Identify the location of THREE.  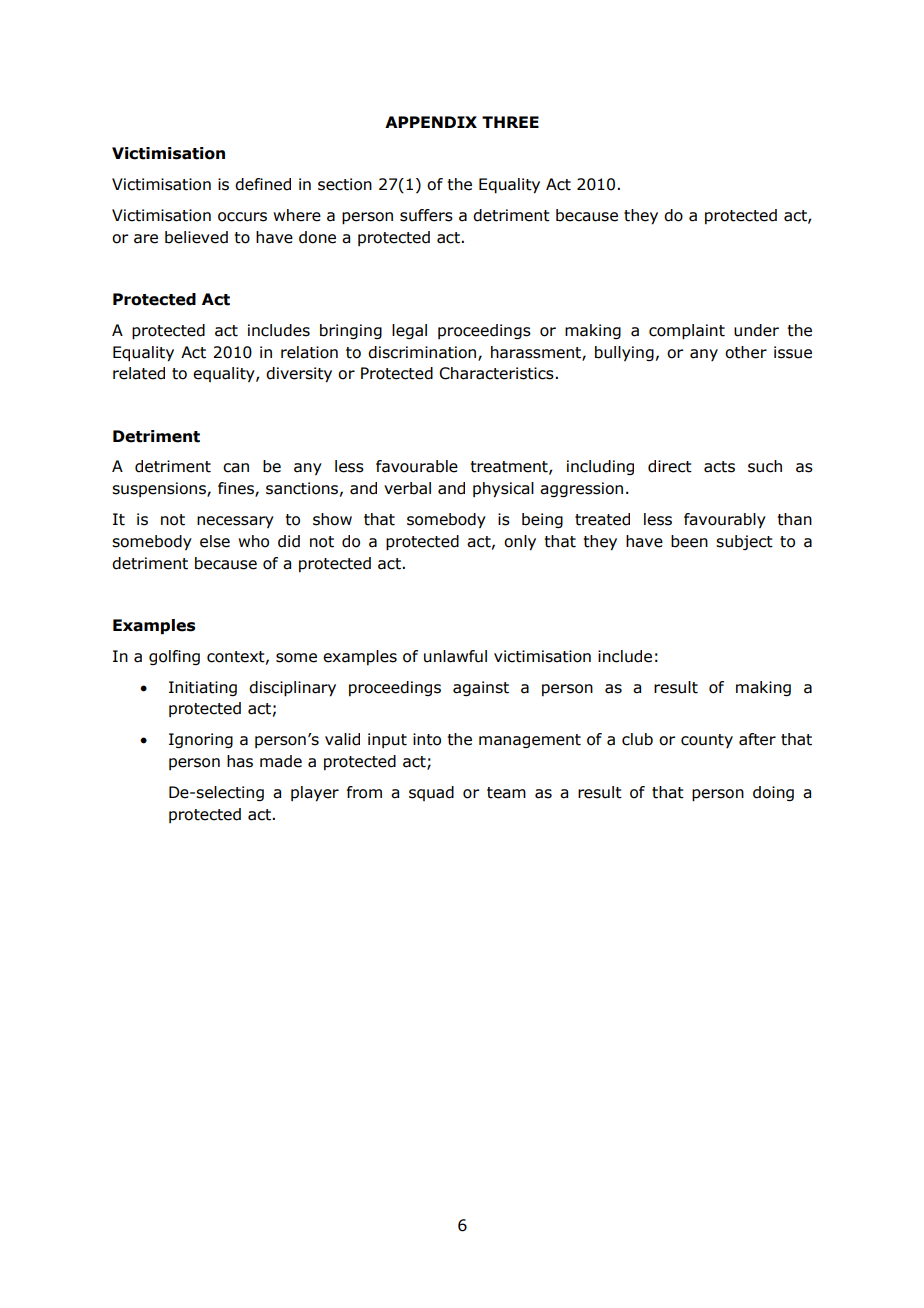
(510, 122).
